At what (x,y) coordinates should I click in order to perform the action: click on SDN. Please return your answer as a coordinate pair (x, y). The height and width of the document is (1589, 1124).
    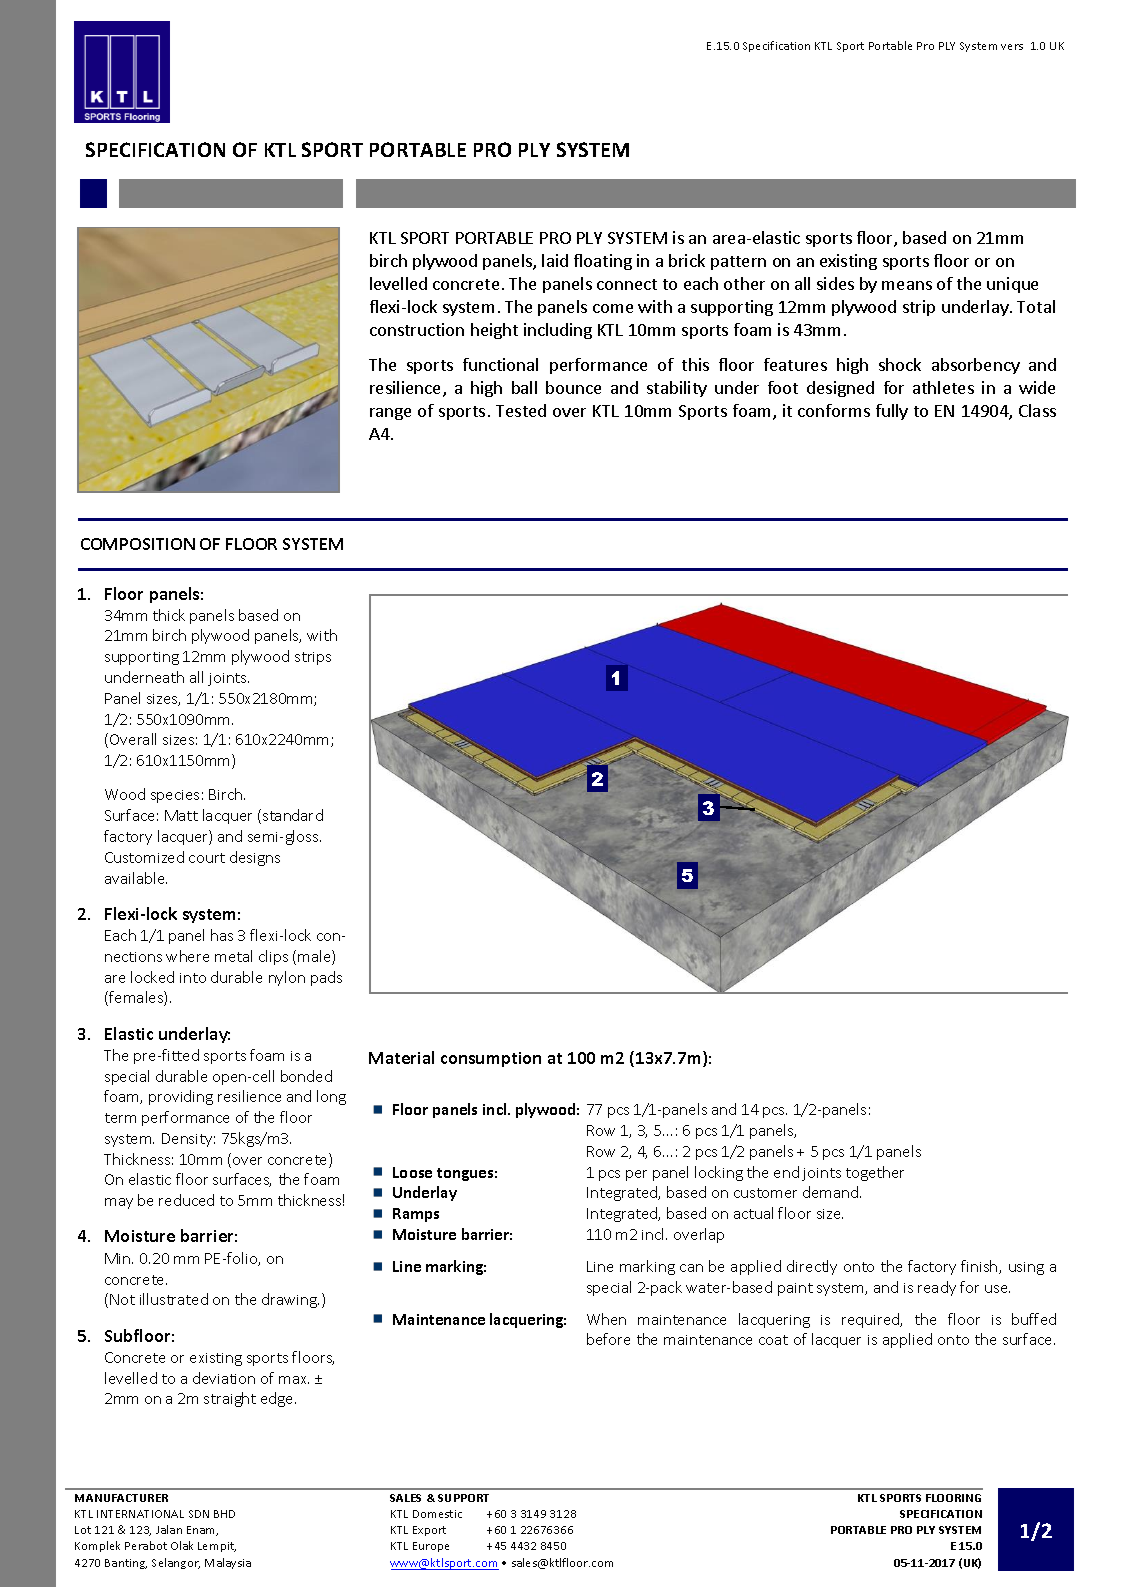
    Looking at the image, I should click on (199, 1514).
